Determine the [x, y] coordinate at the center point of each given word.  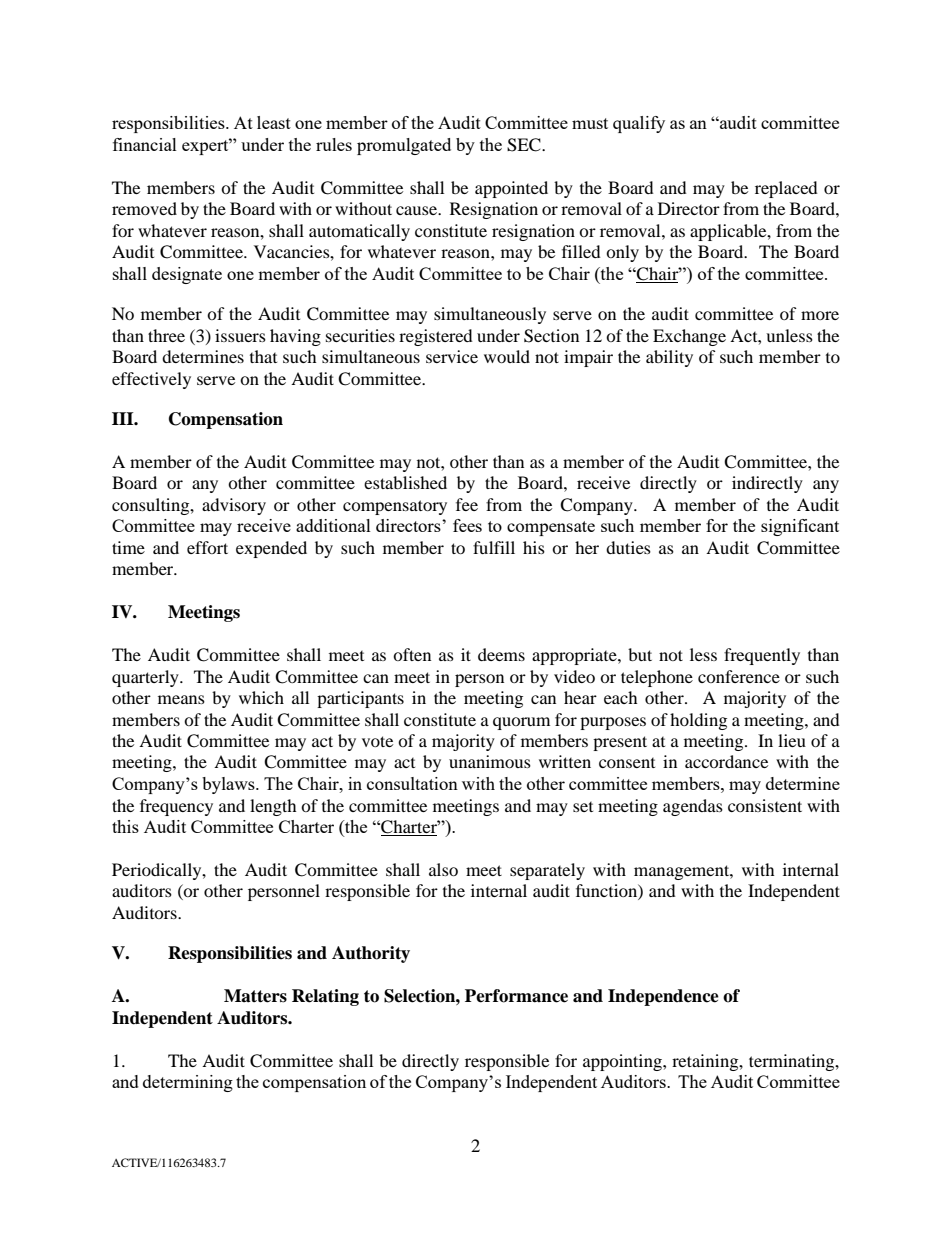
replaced [786, 189]
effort [207, 547]
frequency [176, 807]
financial [145, 144]
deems [501, 654]
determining [188, 1083]
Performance [516, 996]
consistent [765, 805]
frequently [762, 656]
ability [669, 358]
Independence [663, 997]
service [452, 356]
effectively [151, 380]
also [443, 869]
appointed [511, 189]
